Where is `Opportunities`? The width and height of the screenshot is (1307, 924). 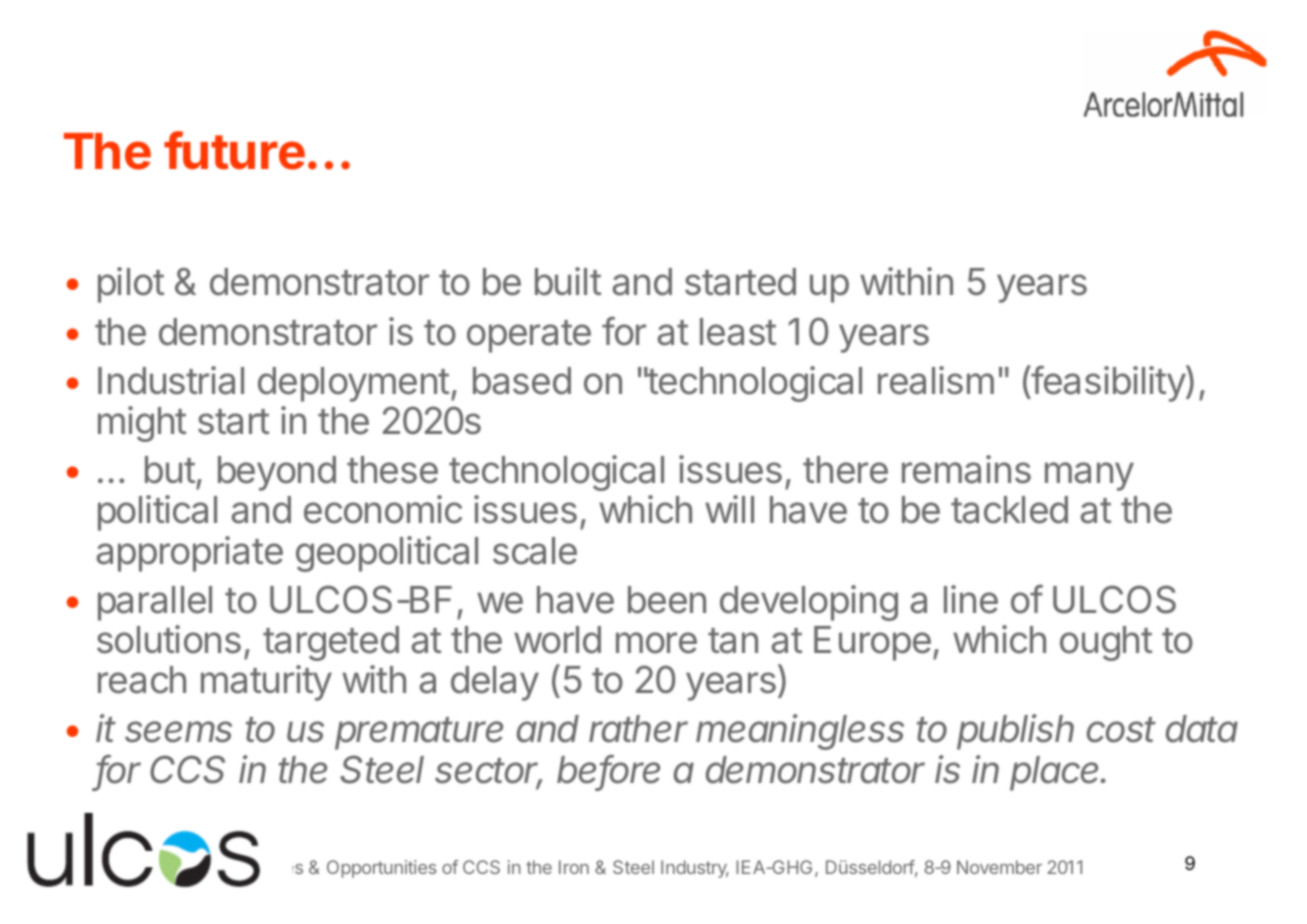
Opportunities is located at coordinates (381, 869).
